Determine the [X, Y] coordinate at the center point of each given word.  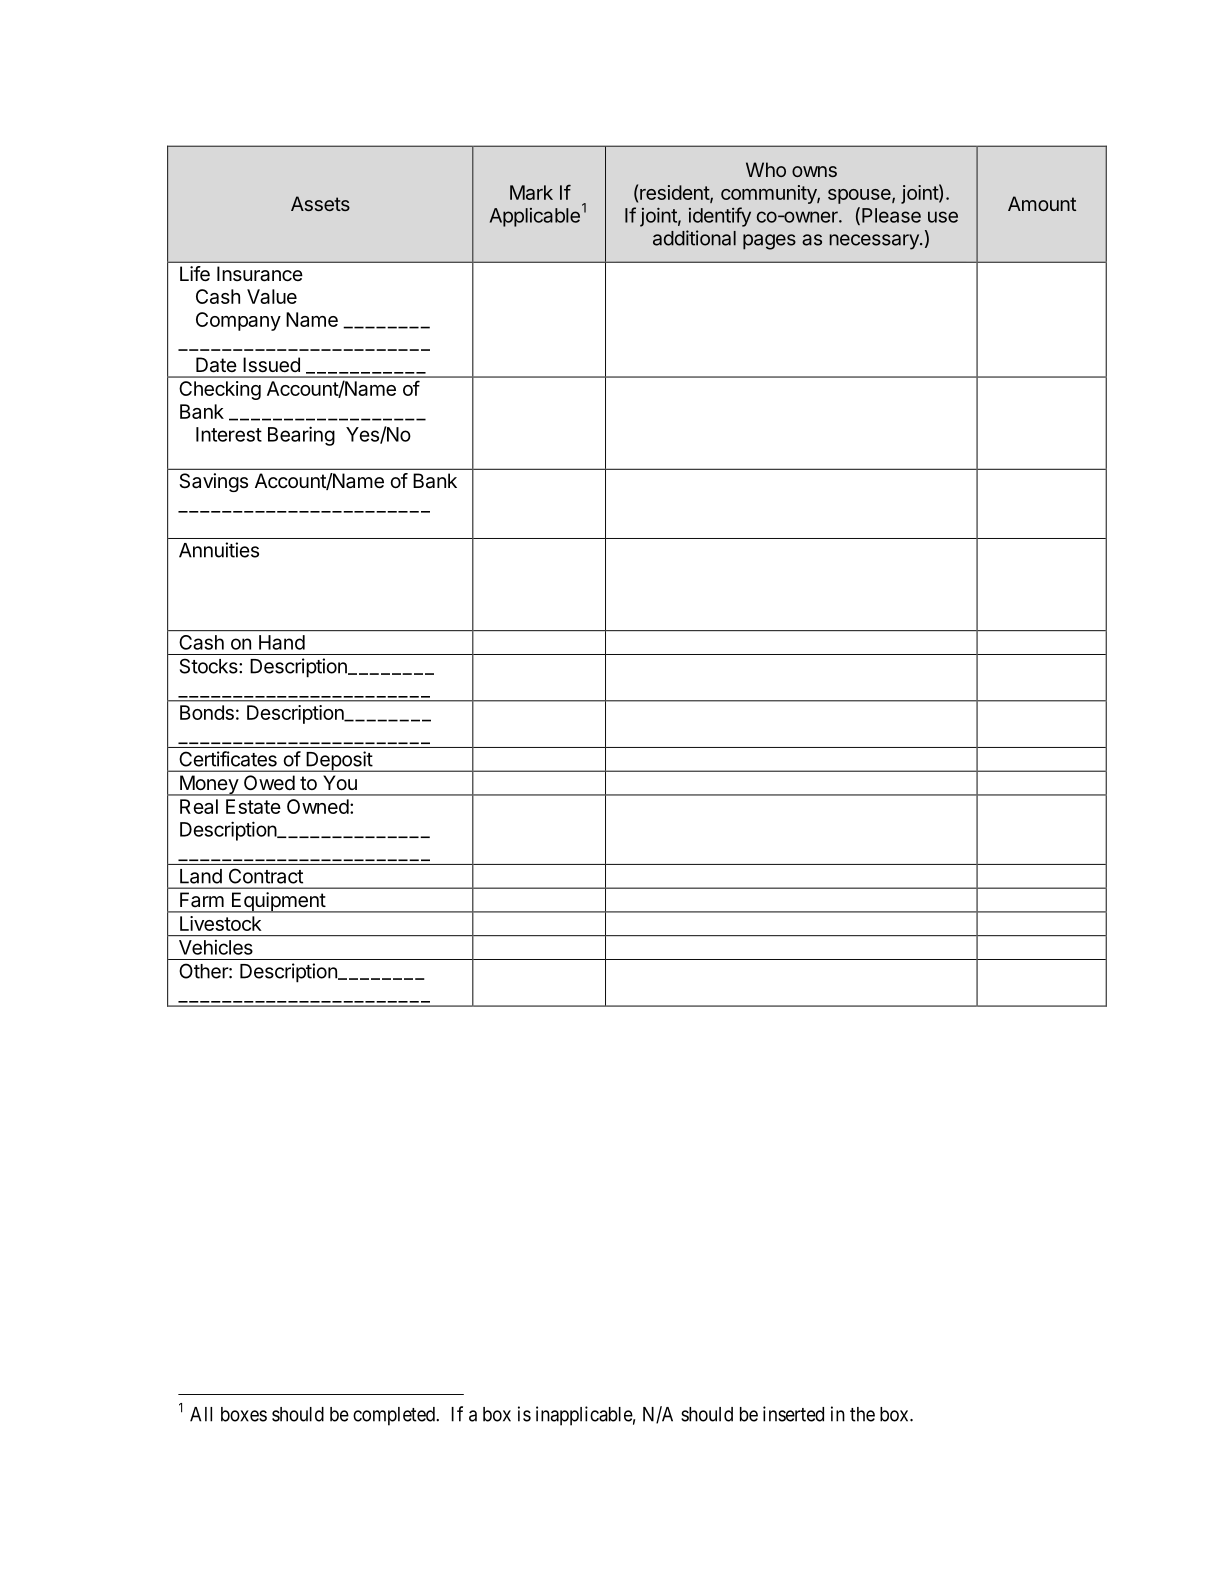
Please [891, 215]
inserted [793, 1414]
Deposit [339, 761]
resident [675, 193]
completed [395, 1416]
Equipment [278, 902]
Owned [318, 806]
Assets [320, 203]
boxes [244, 1414]
